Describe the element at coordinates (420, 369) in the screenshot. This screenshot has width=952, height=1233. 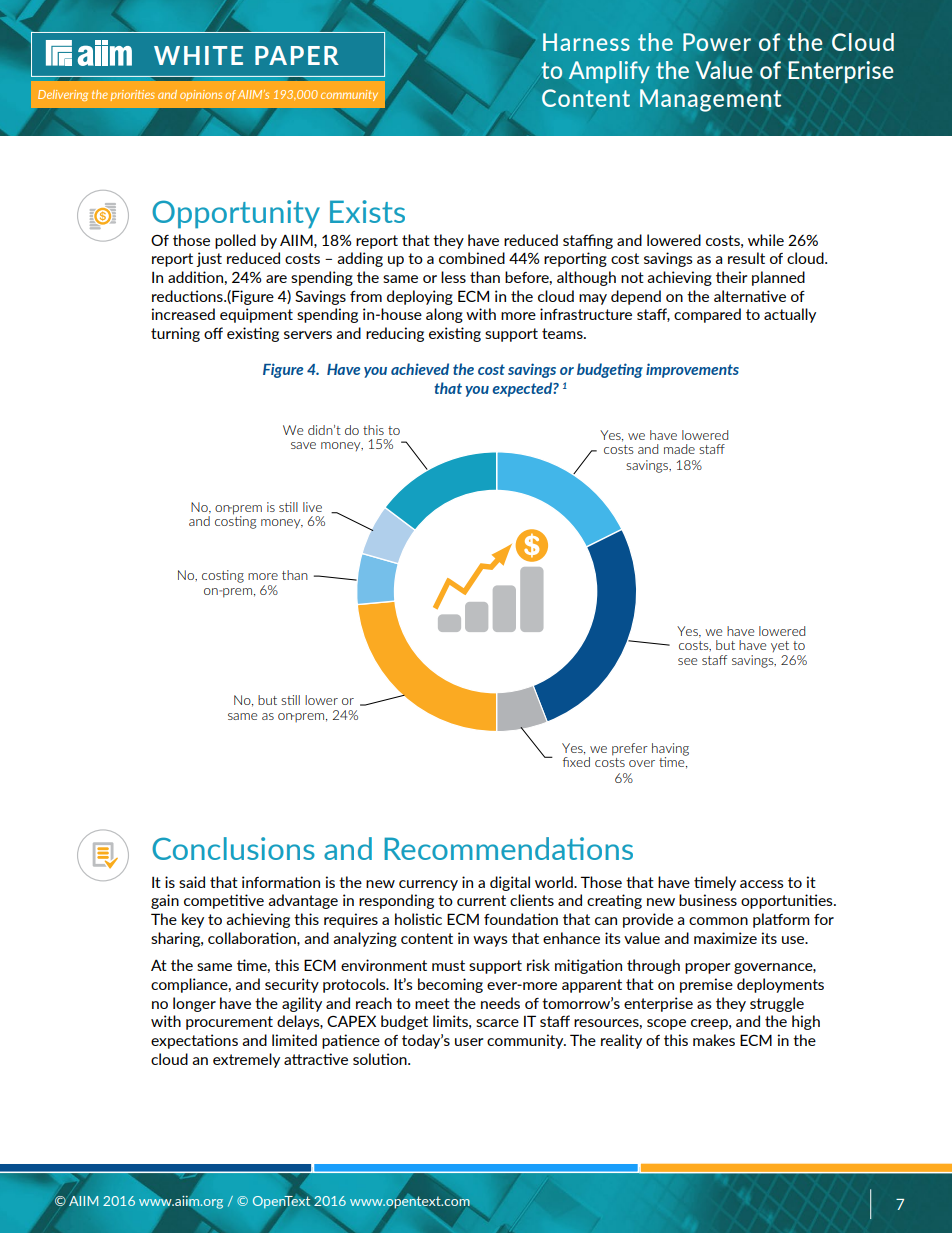
I see `achieved` at that location.
